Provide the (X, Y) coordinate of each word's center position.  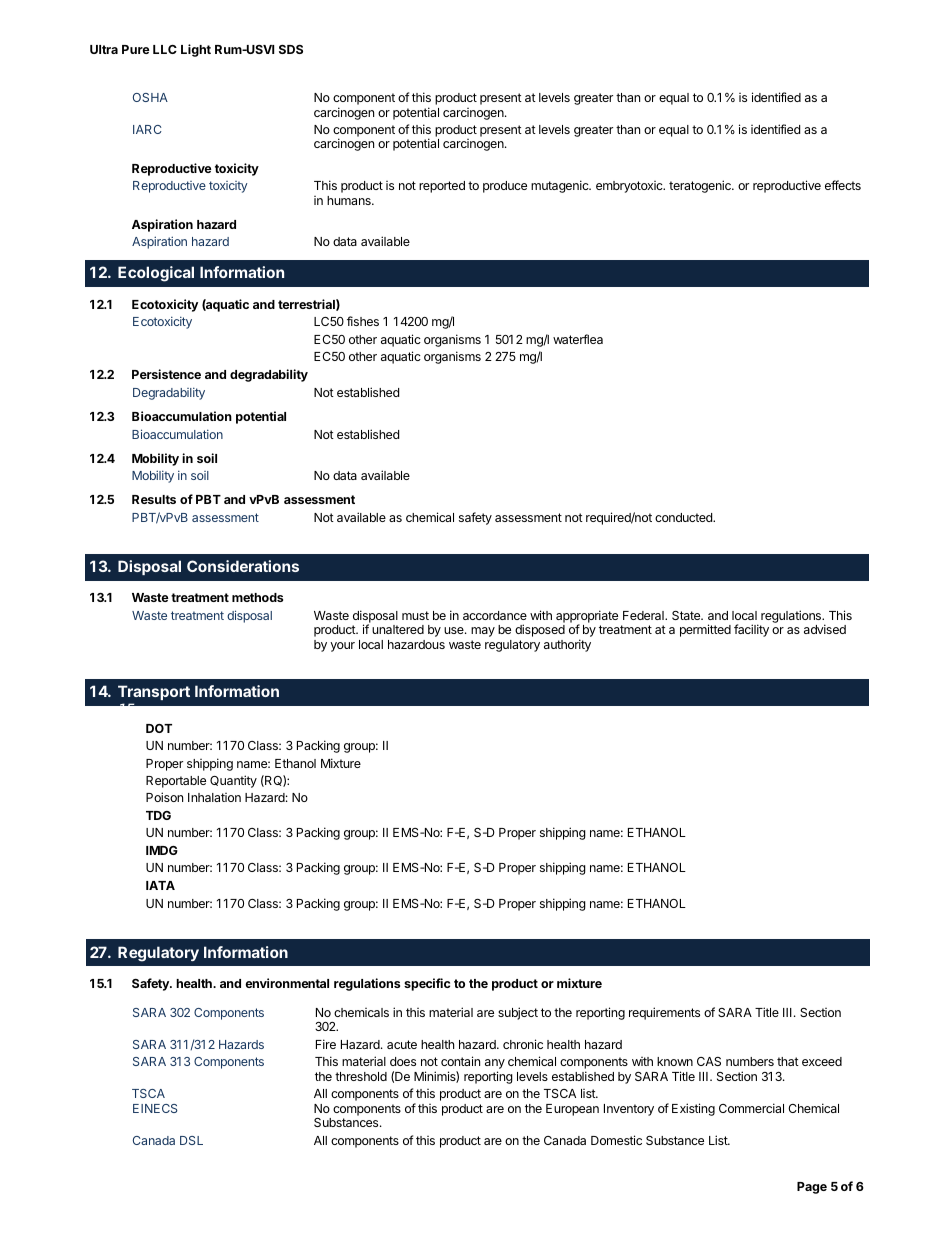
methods (257, 597)
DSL (191, 1140)
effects (843, 185)
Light (196, 50)
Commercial (751, 1108)
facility (751, 630)
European (572, 1110)
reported (442, 187)
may (483, 632)
